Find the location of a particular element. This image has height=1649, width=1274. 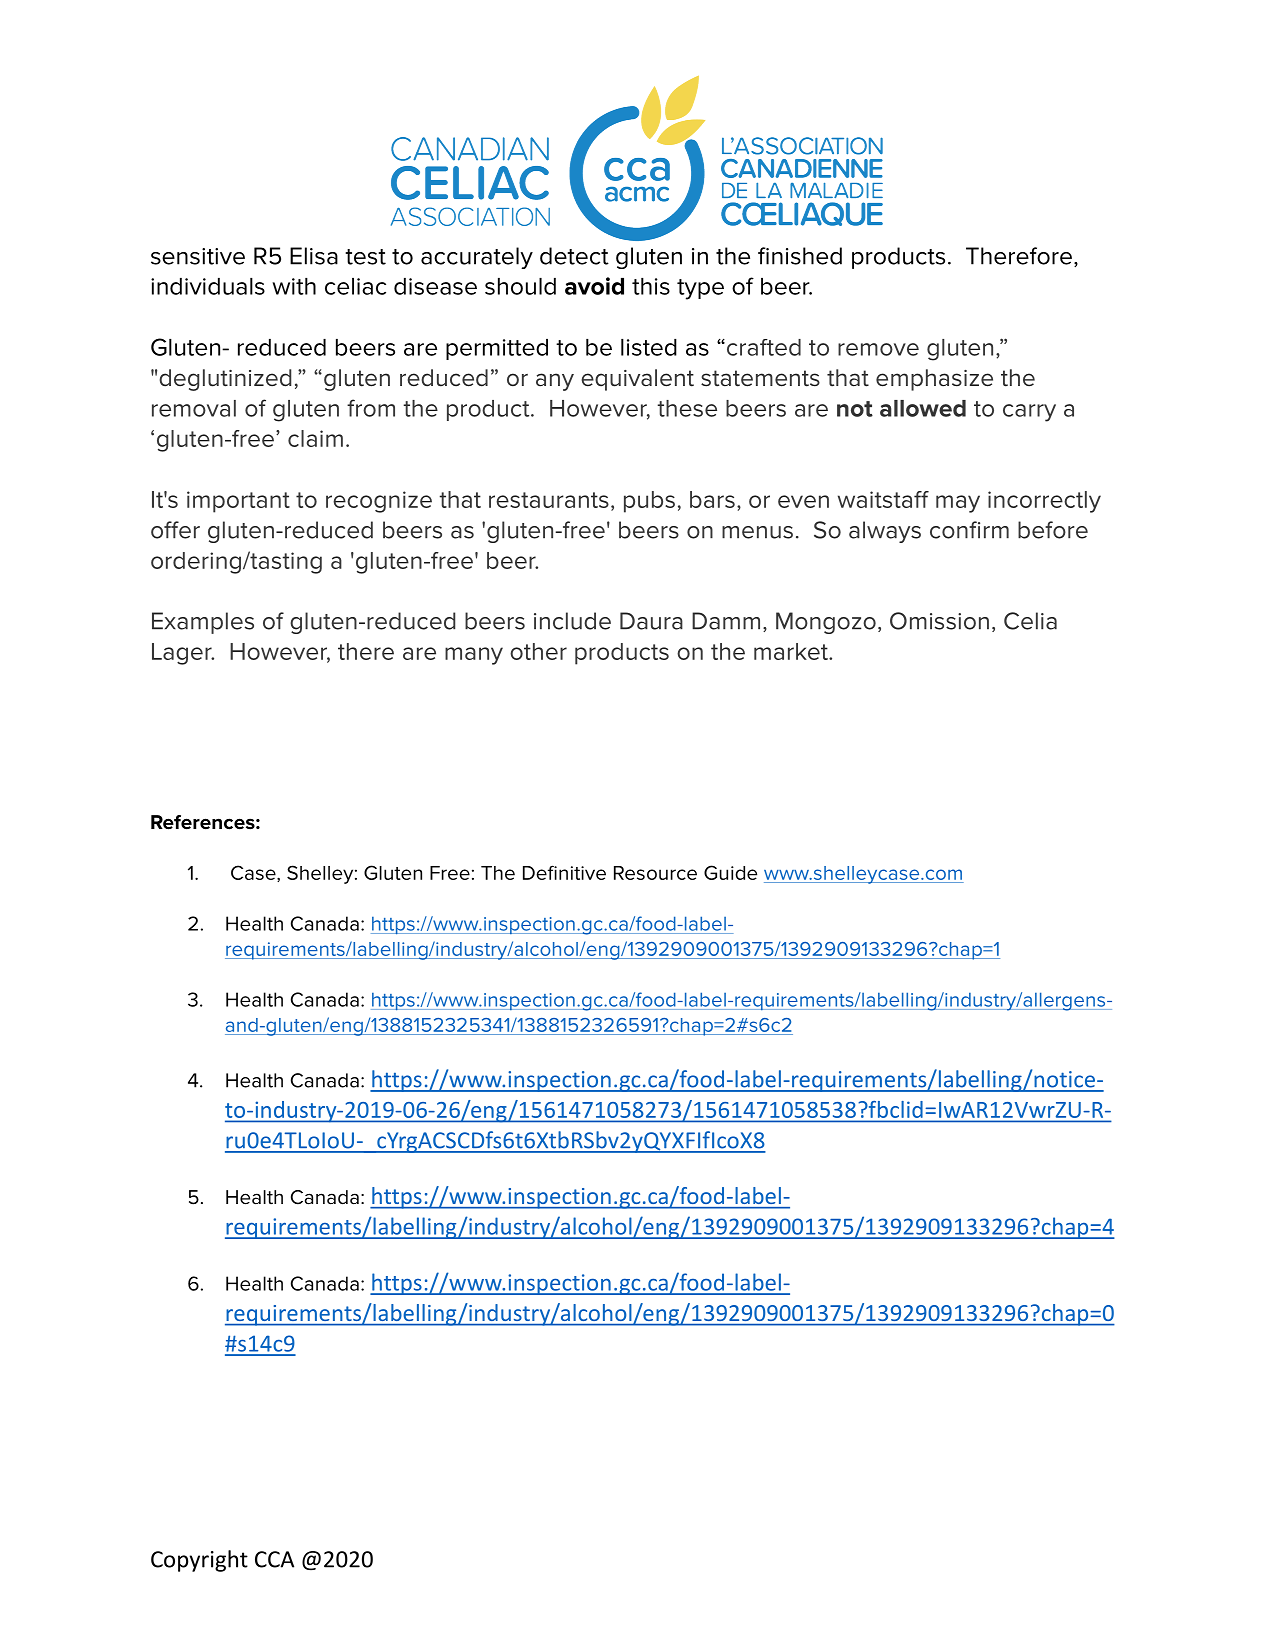

Omission is located at coordinates (939, 621).
